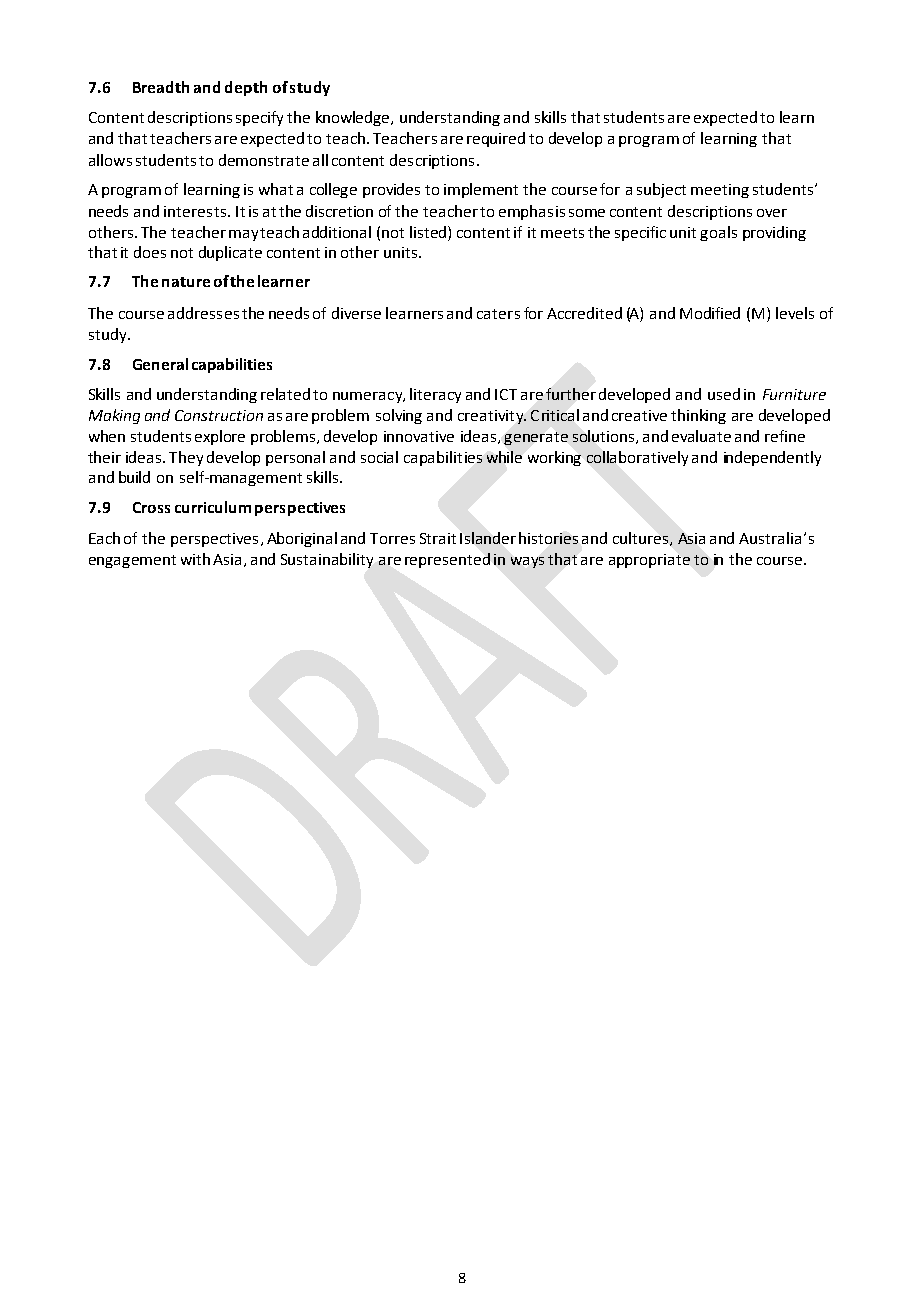 This screenshot has width=924, height=1308. I want to click on does, so click(150, 252).
